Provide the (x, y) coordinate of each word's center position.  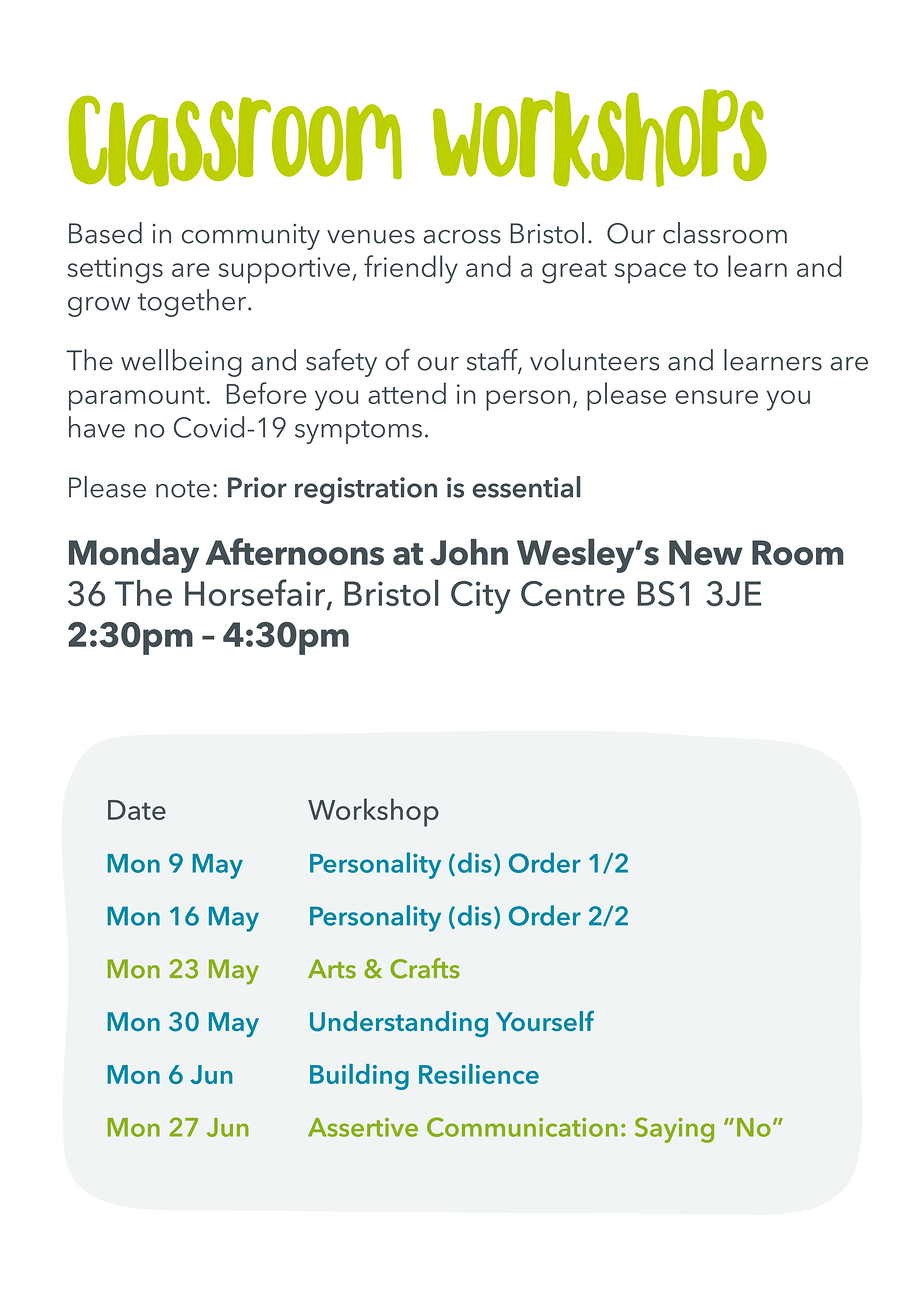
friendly (411, 269)
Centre (573, 594)
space (650, 273)
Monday (134, 556)
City (481, 597)
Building (359, 1077)
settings (115, 270)
